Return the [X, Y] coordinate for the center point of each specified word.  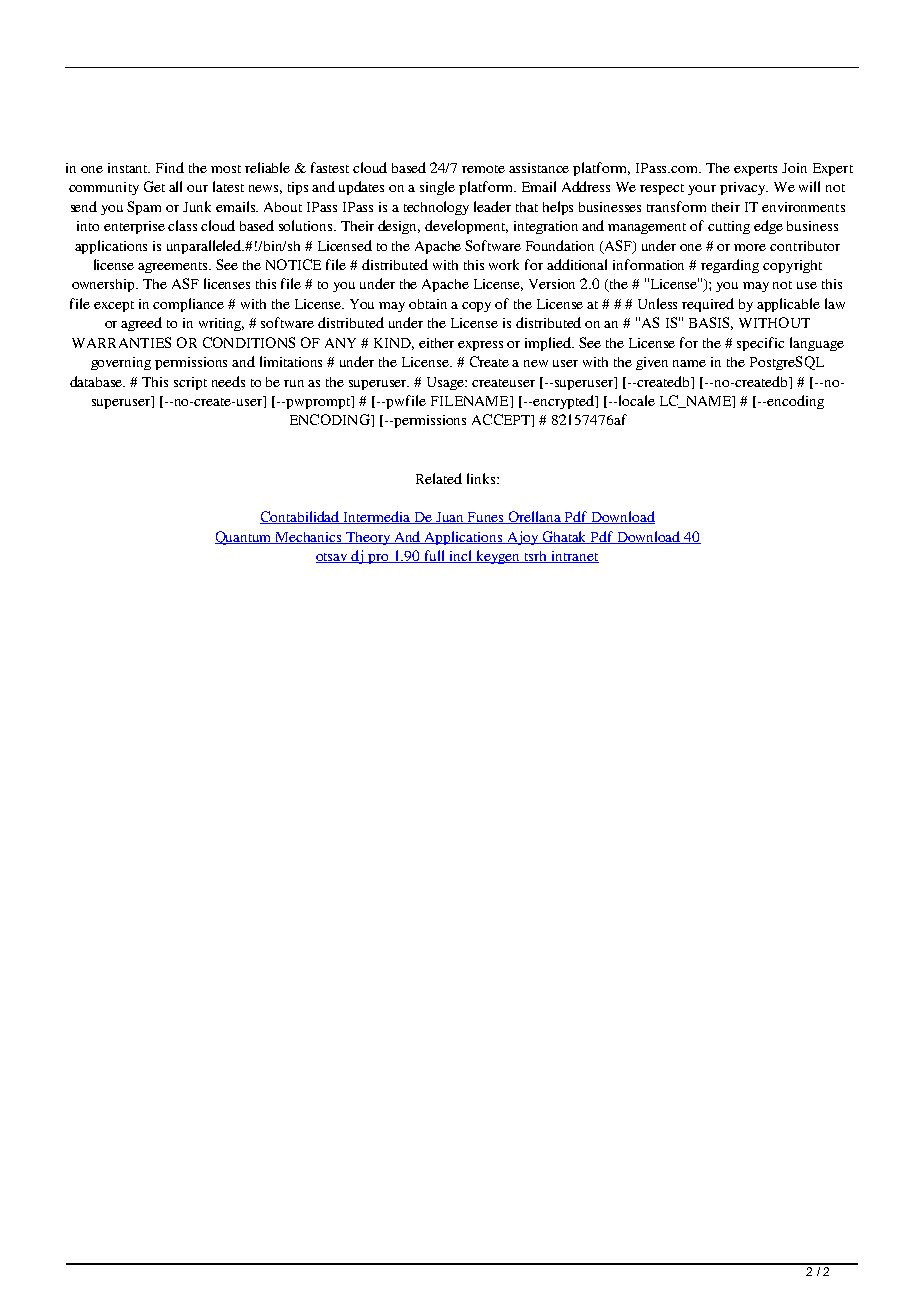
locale [635, 400]
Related [439, 478]
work [504, 264]
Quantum [245, 538]
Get [154, 186]
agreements [174, 267]
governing [121, 363]
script [190, 383]
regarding [730, 266]
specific [760, 344]
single [437, 188]
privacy [744, 188]
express [480, 346]
